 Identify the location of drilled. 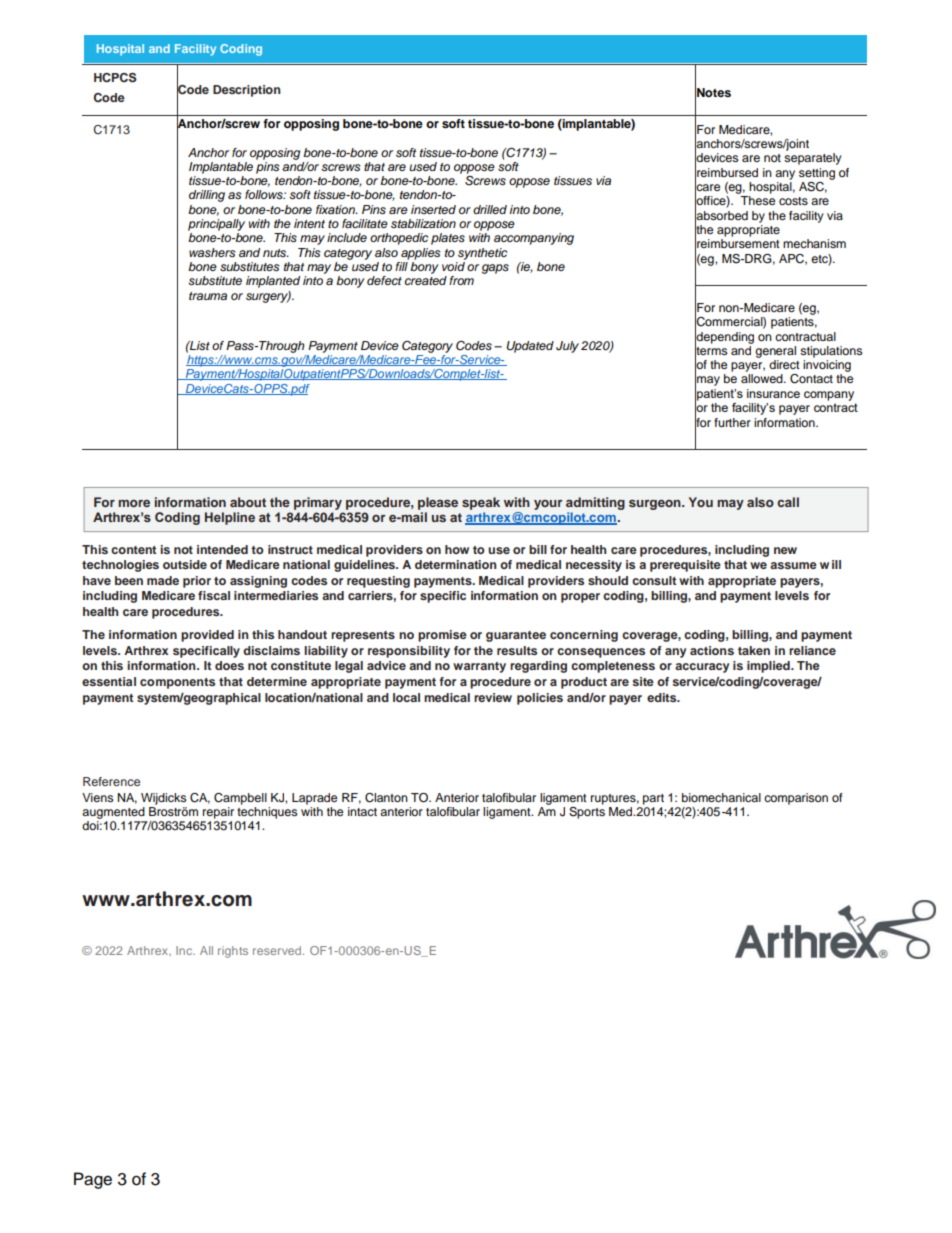
(490, 209).
